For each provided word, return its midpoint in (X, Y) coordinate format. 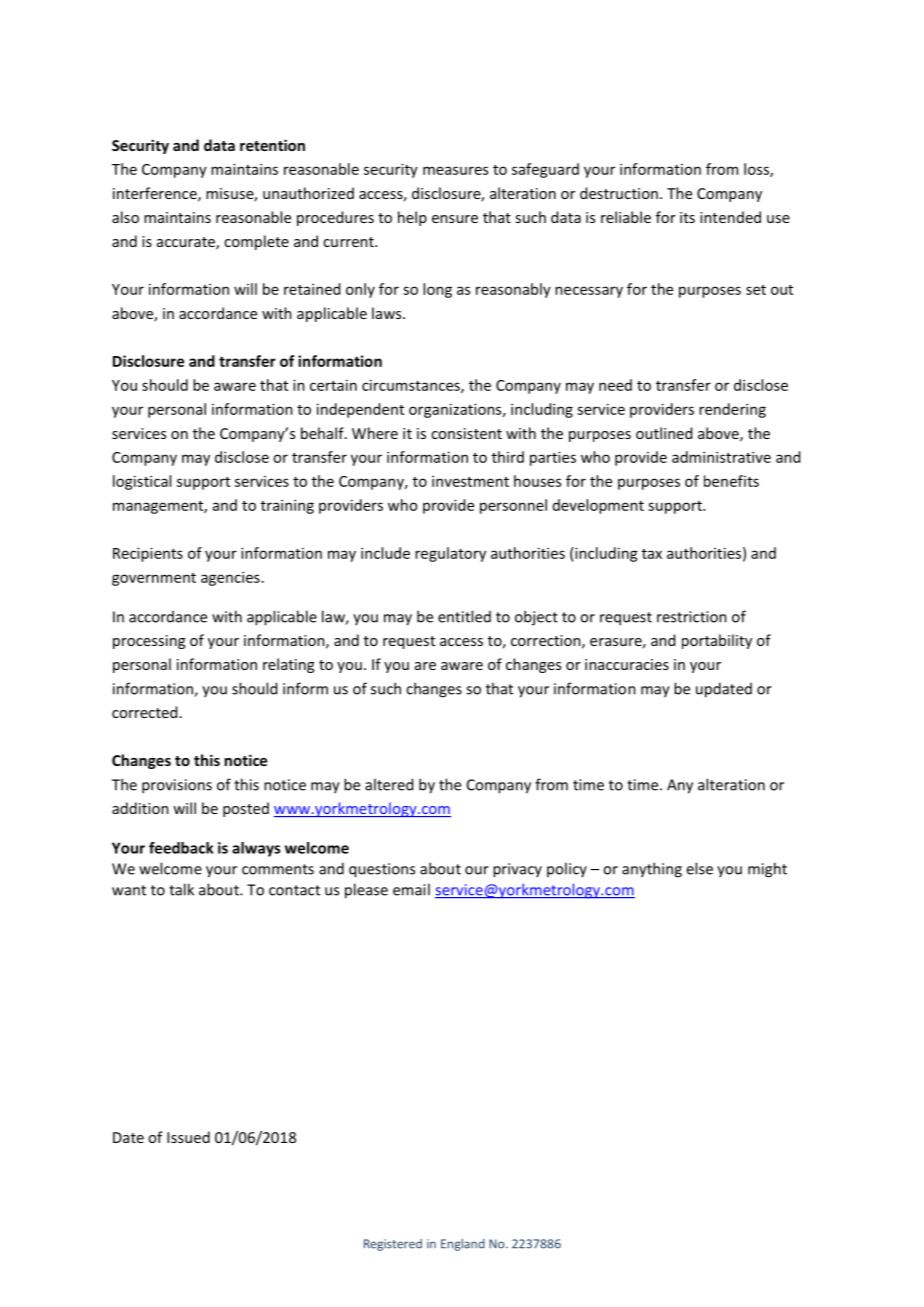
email (411, 889)
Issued (188, 1137)
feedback (181, 848)
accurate (187, 243)
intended (730, 217)
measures (455, 170)
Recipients (148, 554)
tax (652, 554)
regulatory (450, 554)
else (699, 868)
